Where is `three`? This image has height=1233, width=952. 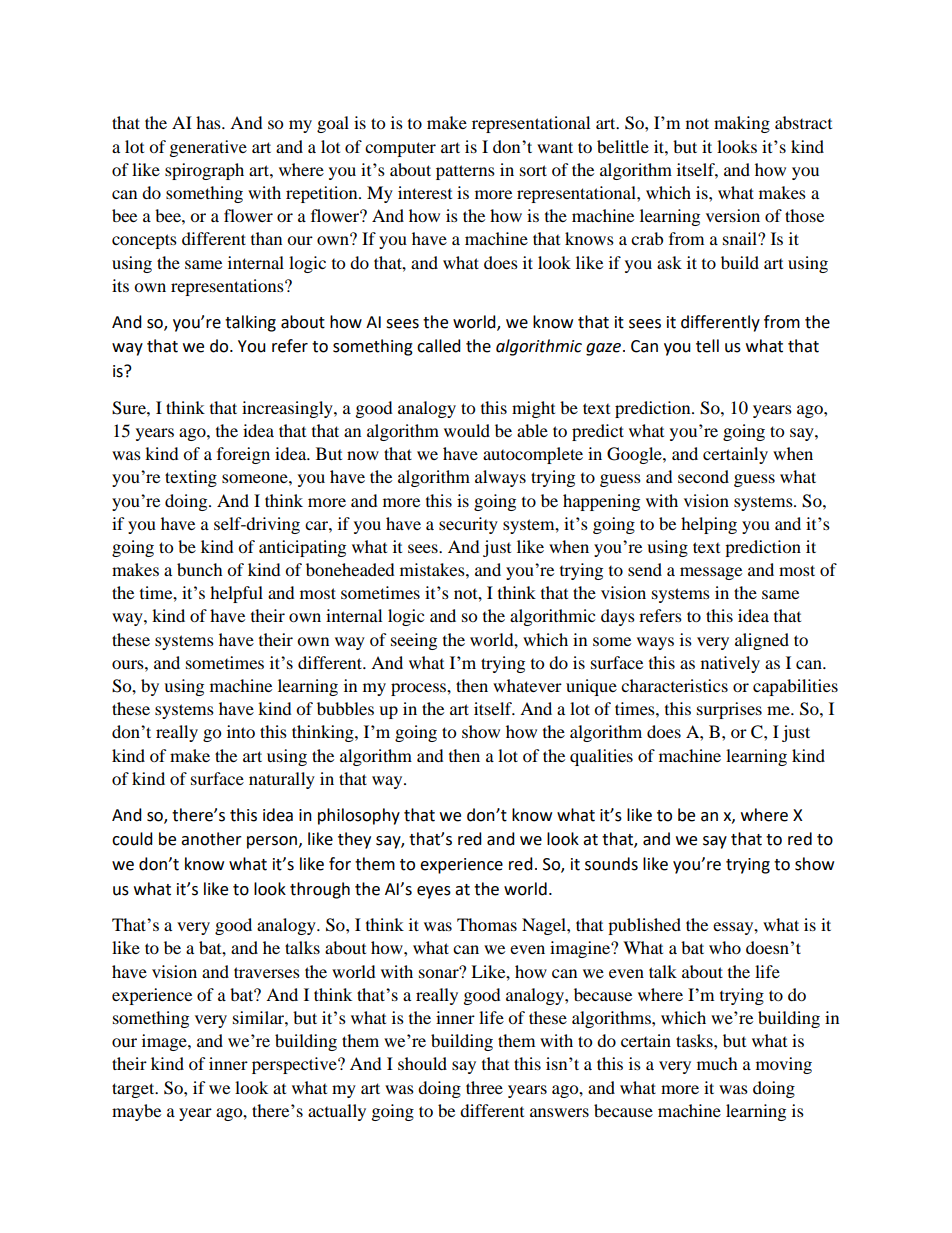
three is located at coordinates (484, 1087).
